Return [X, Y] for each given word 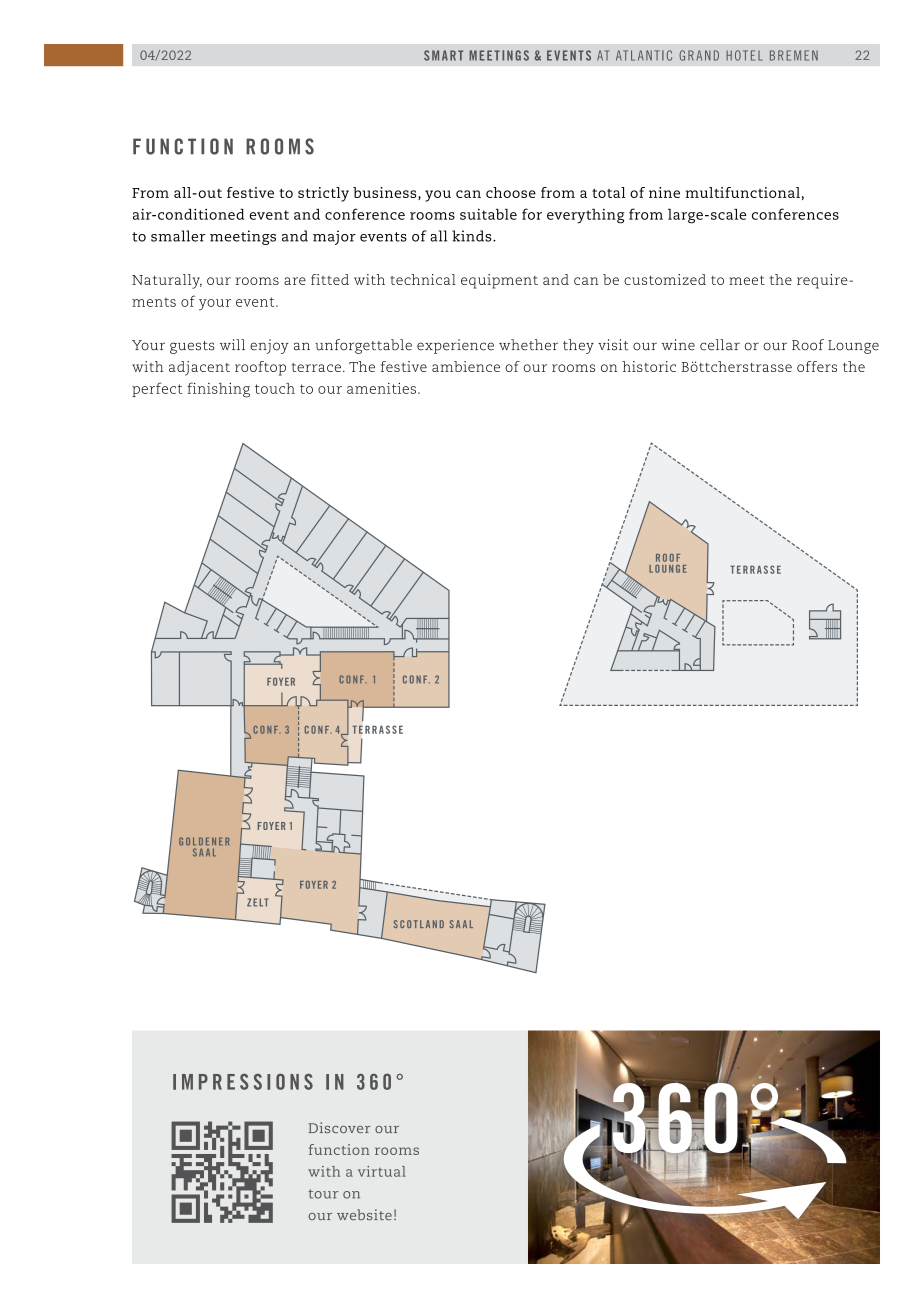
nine [664, 192]
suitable [488, 214]
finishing [218, 390]
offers [817, 366]
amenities [381, 388]
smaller [178, 236]
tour [323, 1194]
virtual [382, 1171]
